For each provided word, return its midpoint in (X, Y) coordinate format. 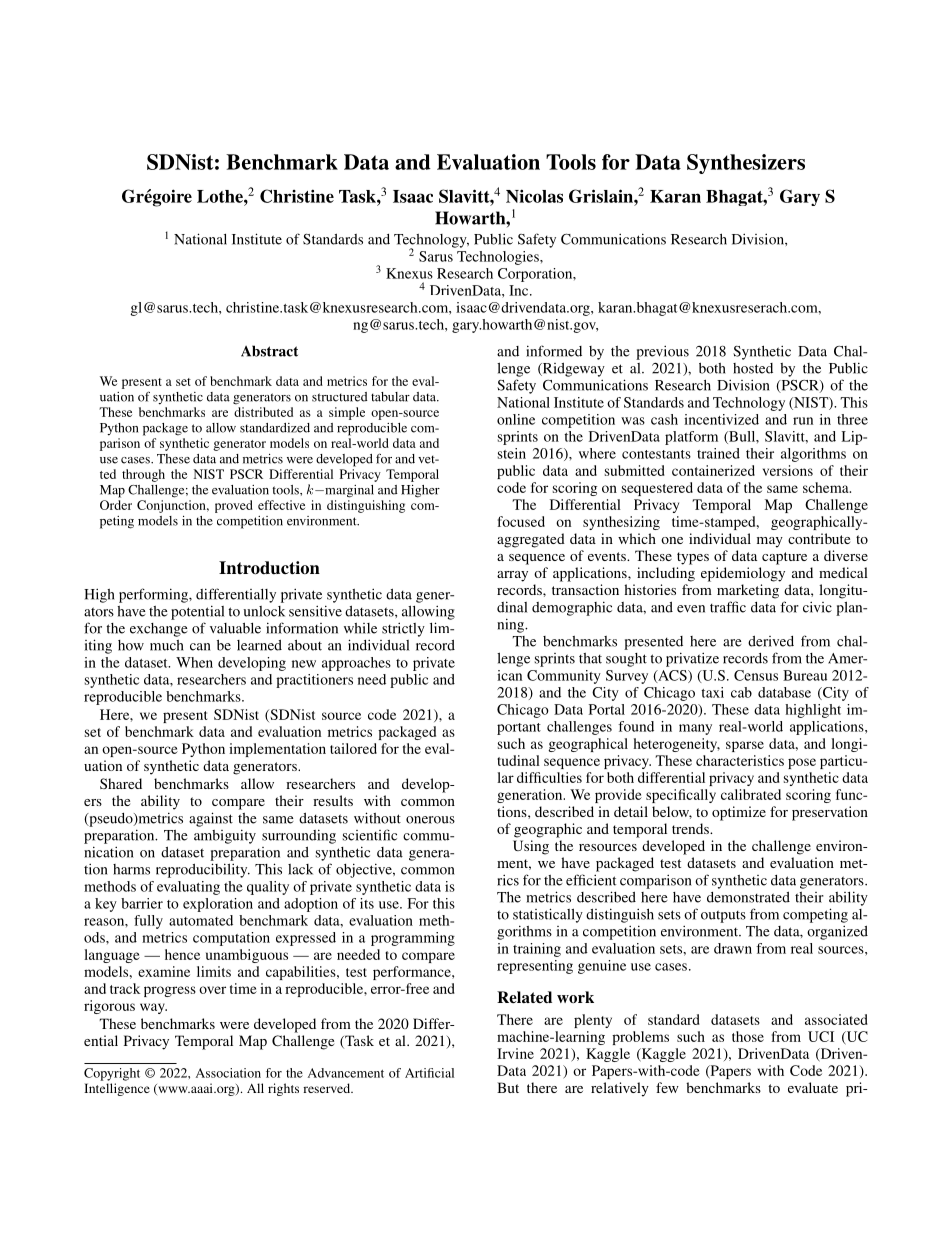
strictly (403, 629)
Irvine (515, 1053)
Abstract (269, 351)
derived (771, 641)
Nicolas (534, 196)
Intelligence (117, 1089)
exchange (159, 630)
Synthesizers (746, 164)
